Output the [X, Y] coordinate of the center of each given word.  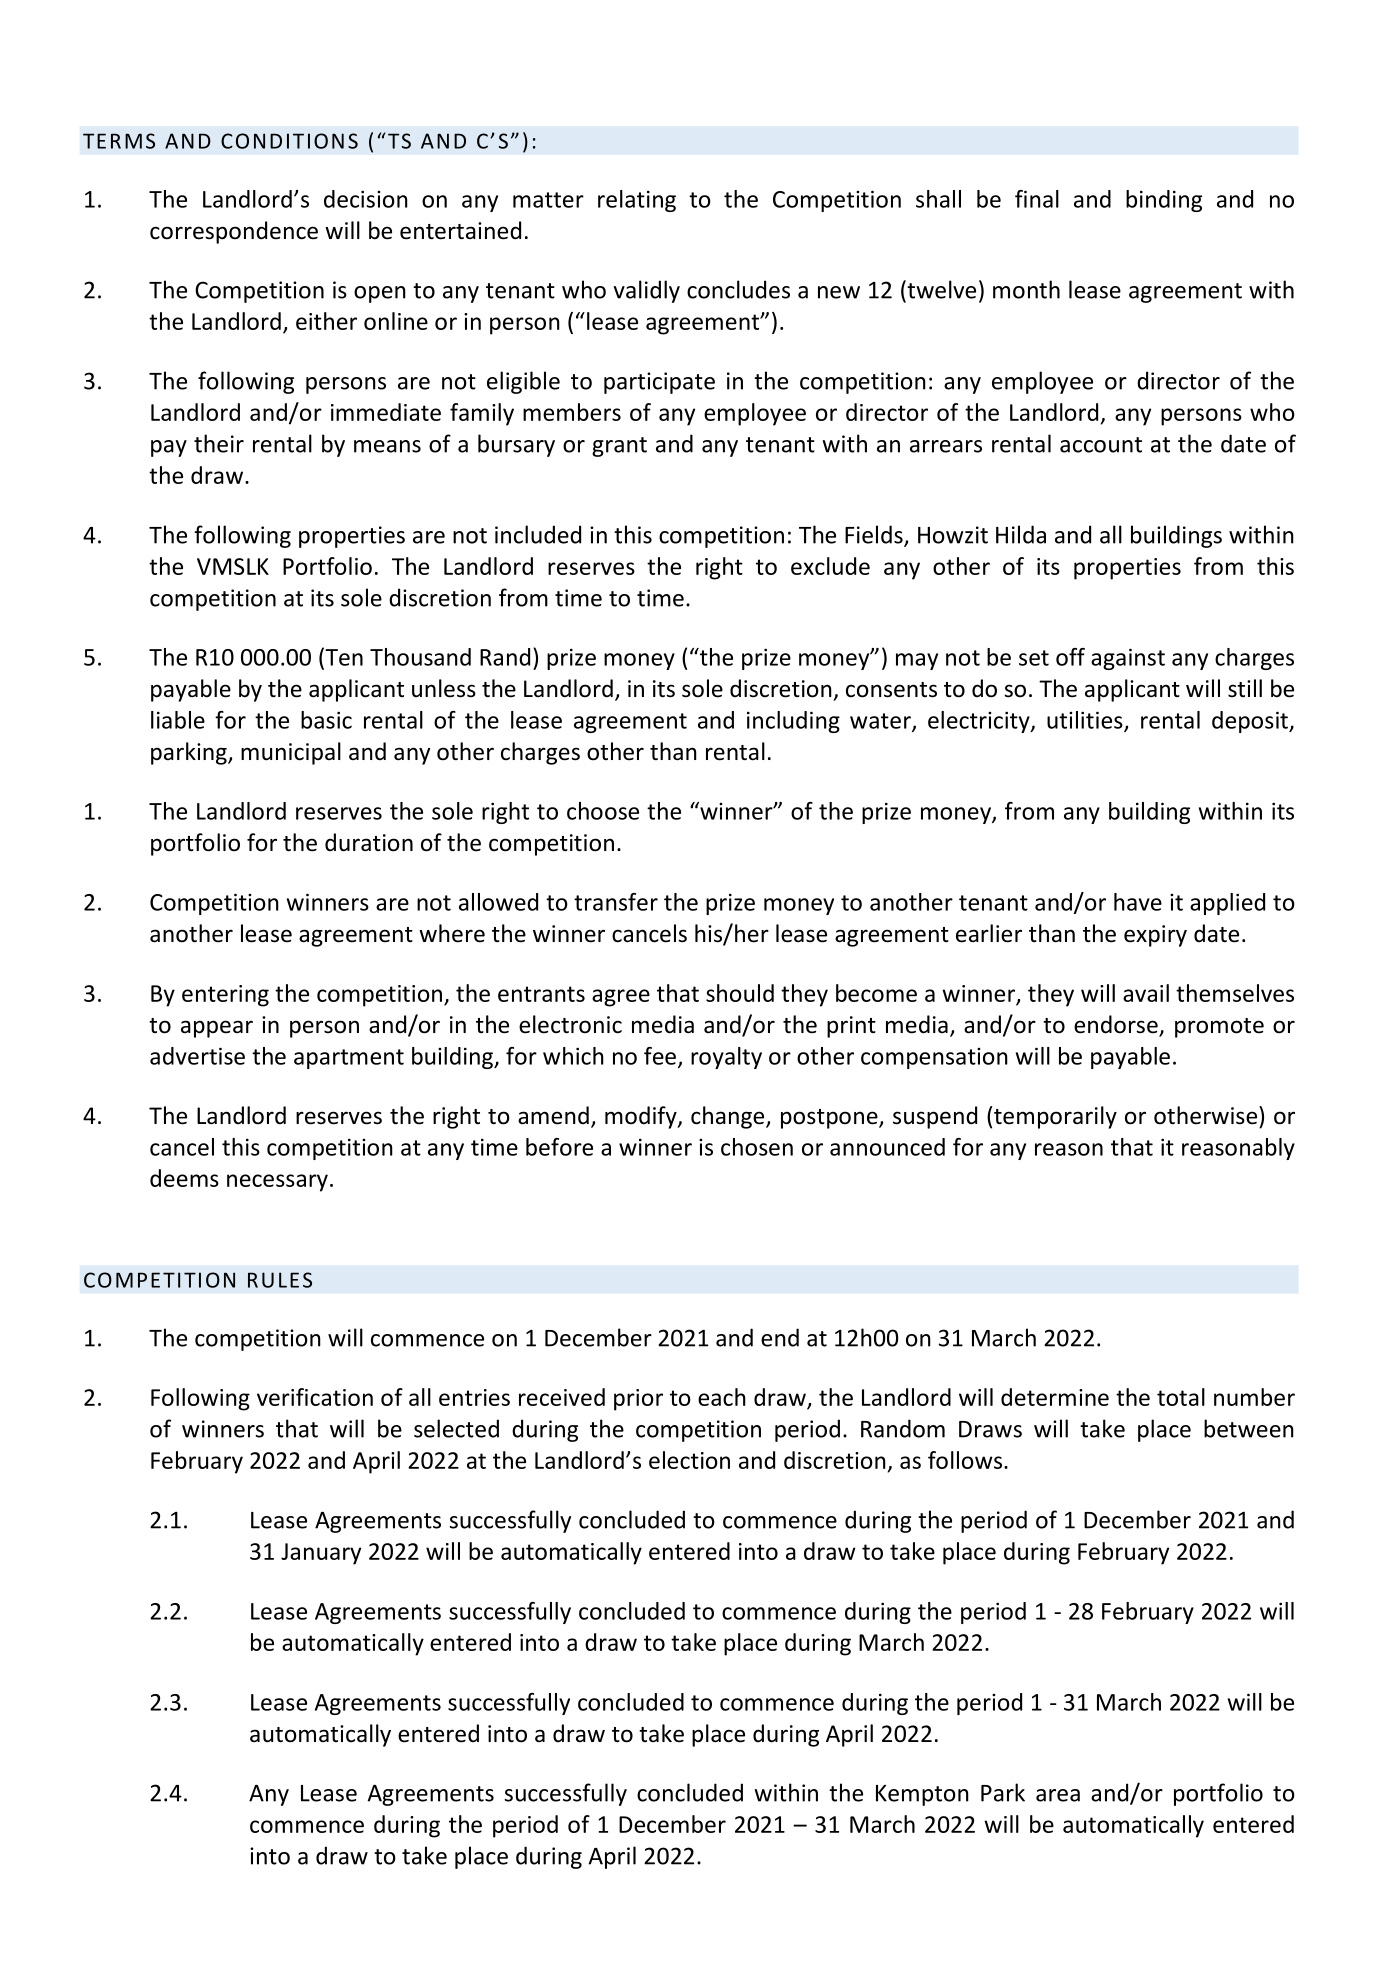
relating [637, 201]
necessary [277, 1183]
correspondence [234, 232]
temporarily [1055, 1117]
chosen [757, 1147]
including [793, 722]
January [321, 1554]
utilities [1086, 721]
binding [1164, 201]
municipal [291, 753]
